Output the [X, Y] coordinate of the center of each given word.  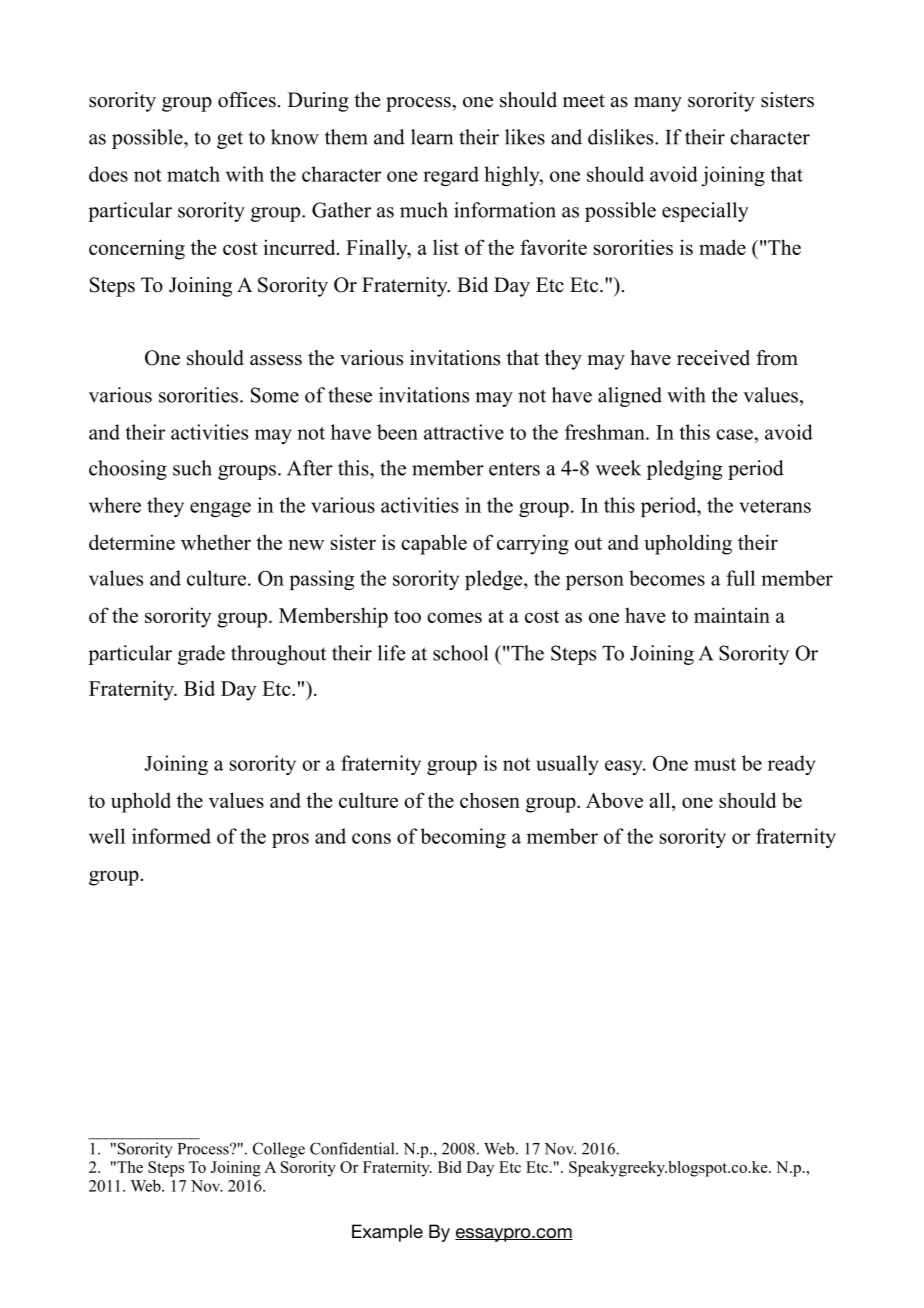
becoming [463, 838]
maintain [732, 615]
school [460, 653]
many [658, 104]
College [279, 1150]
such [192, 468]
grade [201, 655]
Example [387, 1233]
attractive [464, 432]
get [230, 140]
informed [171, 836]
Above [614, 800]
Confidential [353, 1148]
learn [432, 137]
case [735, 434]
